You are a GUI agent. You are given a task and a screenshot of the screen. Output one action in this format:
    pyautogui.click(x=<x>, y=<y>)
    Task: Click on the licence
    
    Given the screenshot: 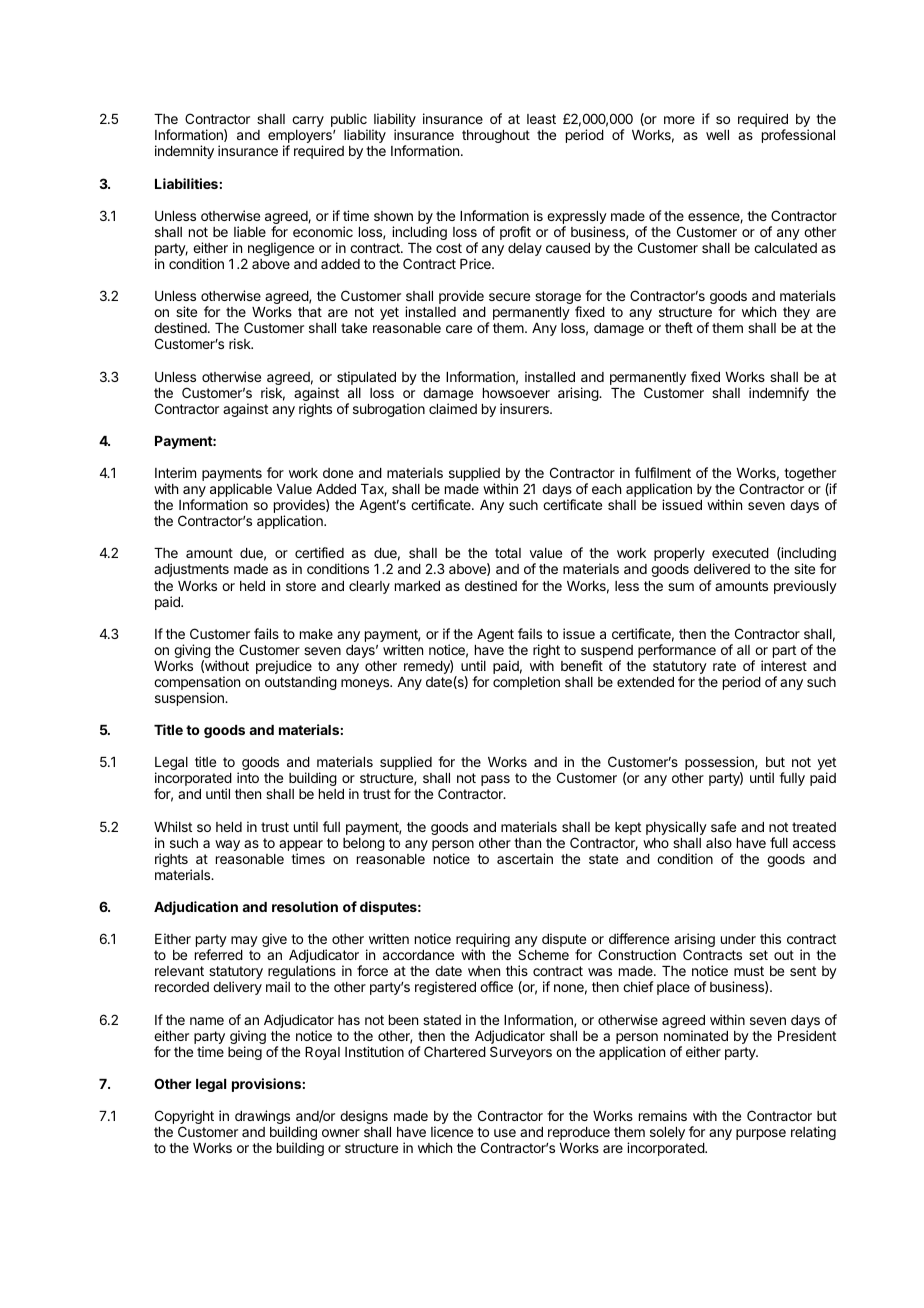 What is the action you would take?
    pyautogui.click(x=452, y=1131)
